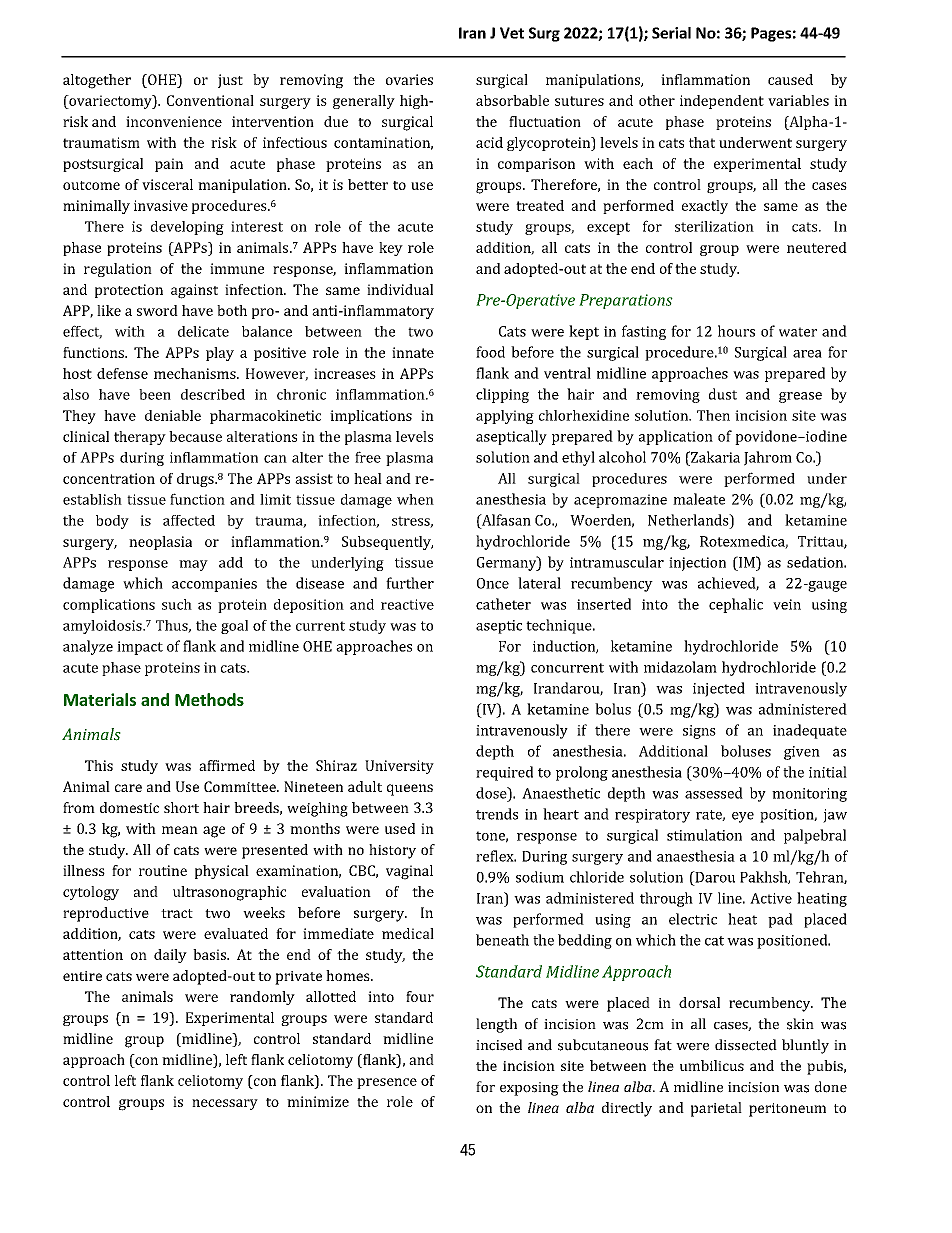  What do you see at coordinates (193, 565) in the page?
I see `may` at bounding box center [193, 565].
